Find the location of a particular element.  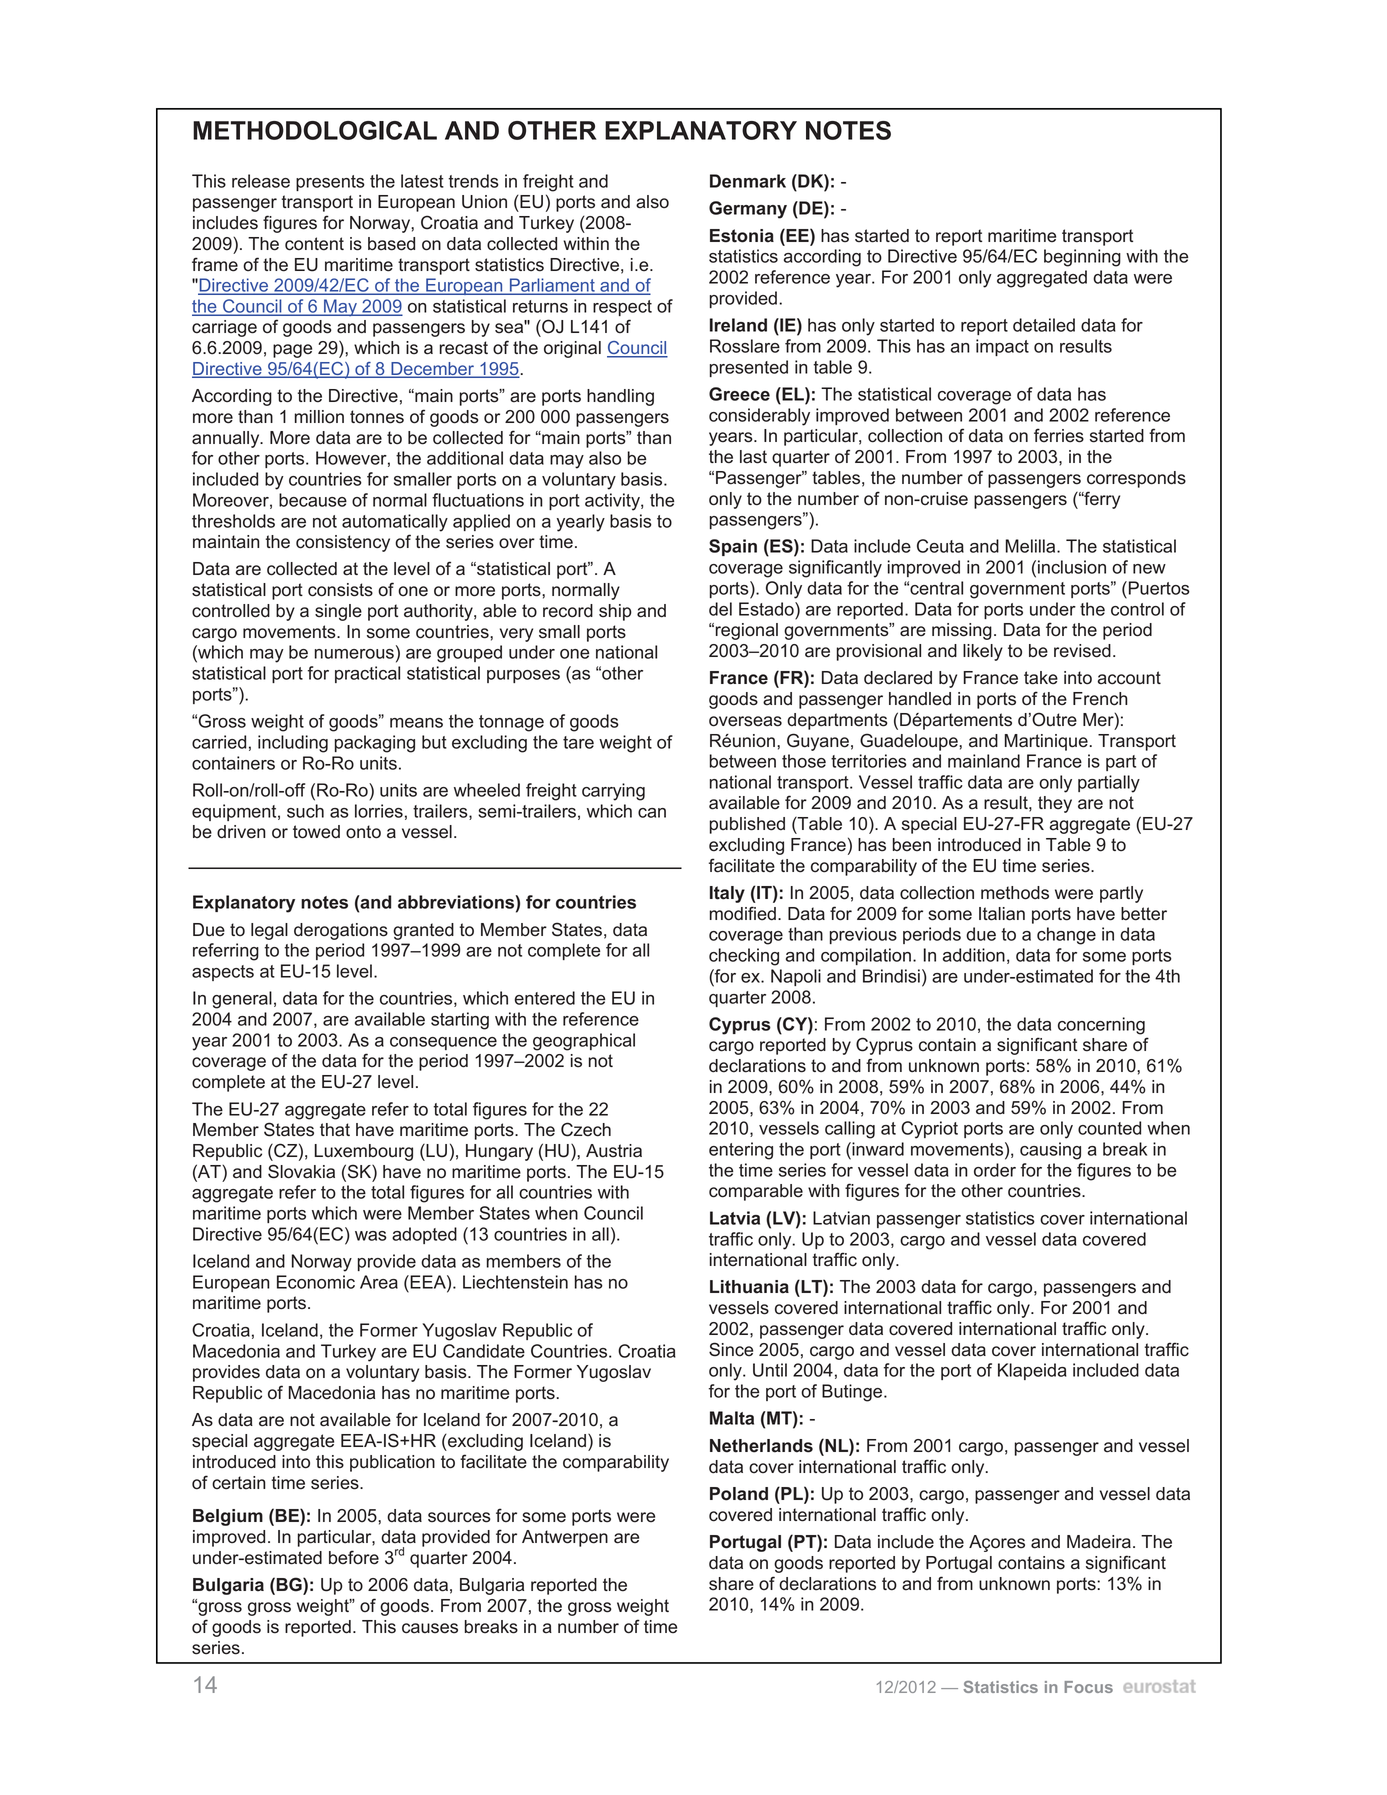

Focus is located at coordinates (1088, 1687).
